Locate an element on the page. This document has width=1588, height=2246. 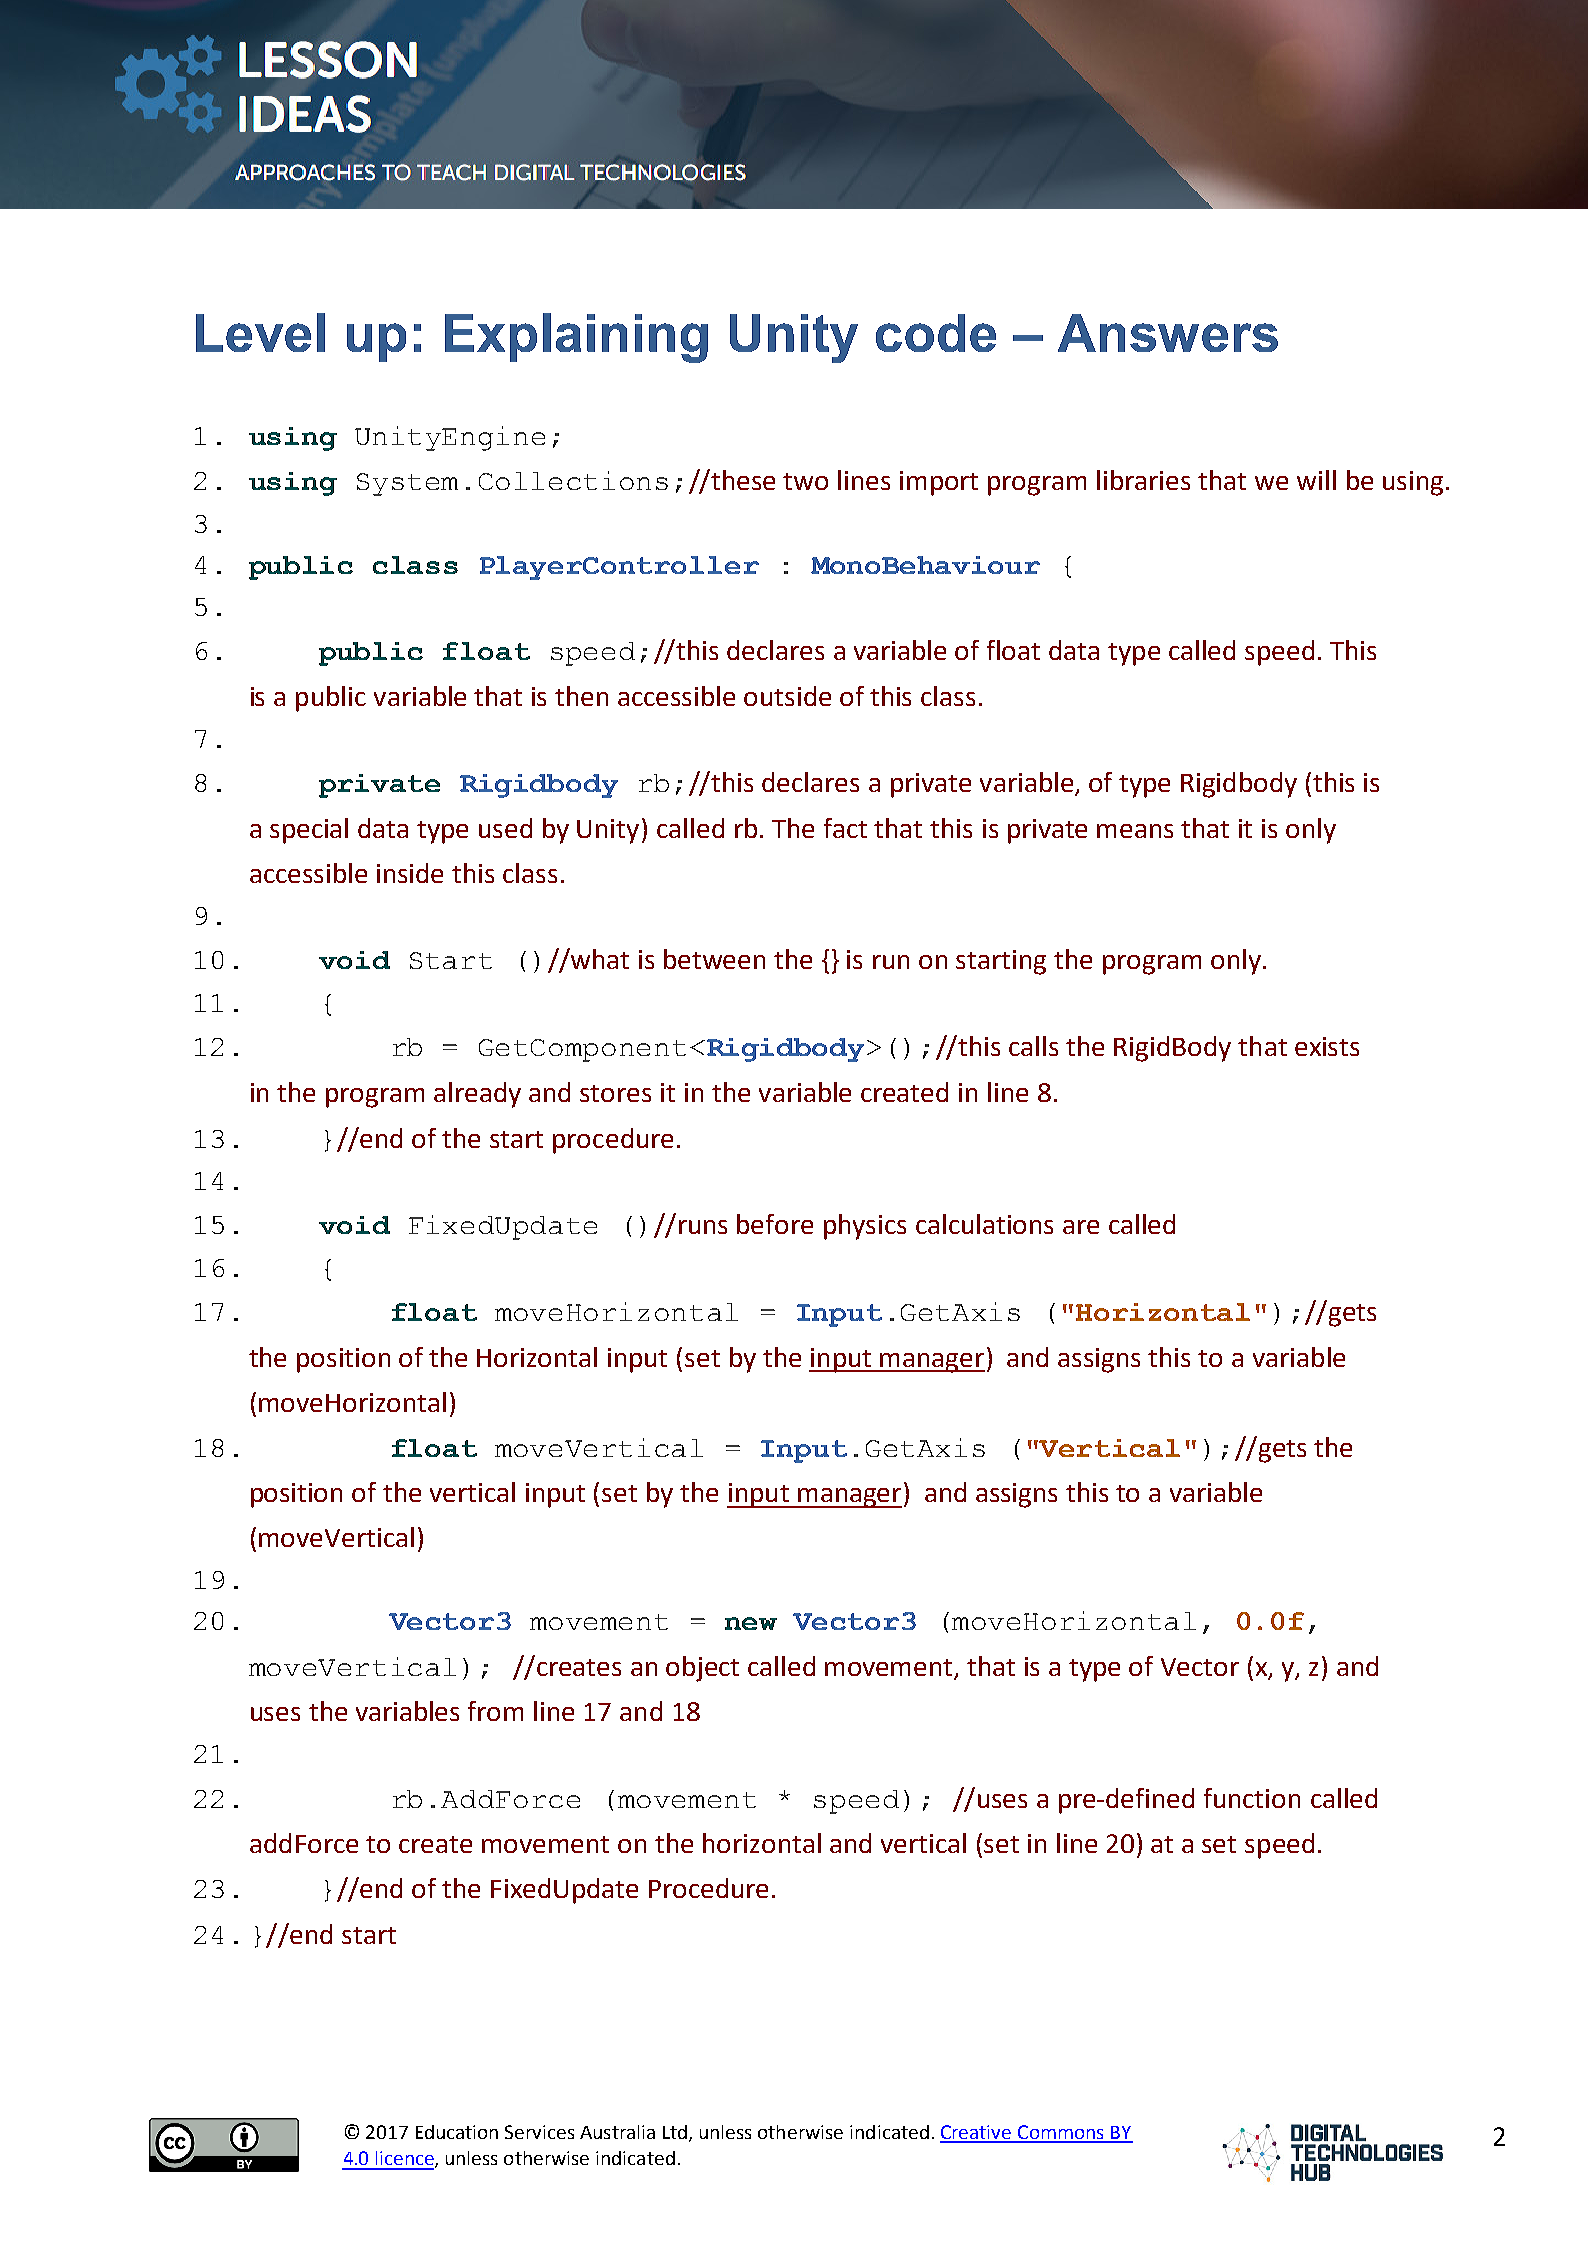
function is located at coordinates (1252, 1798).
